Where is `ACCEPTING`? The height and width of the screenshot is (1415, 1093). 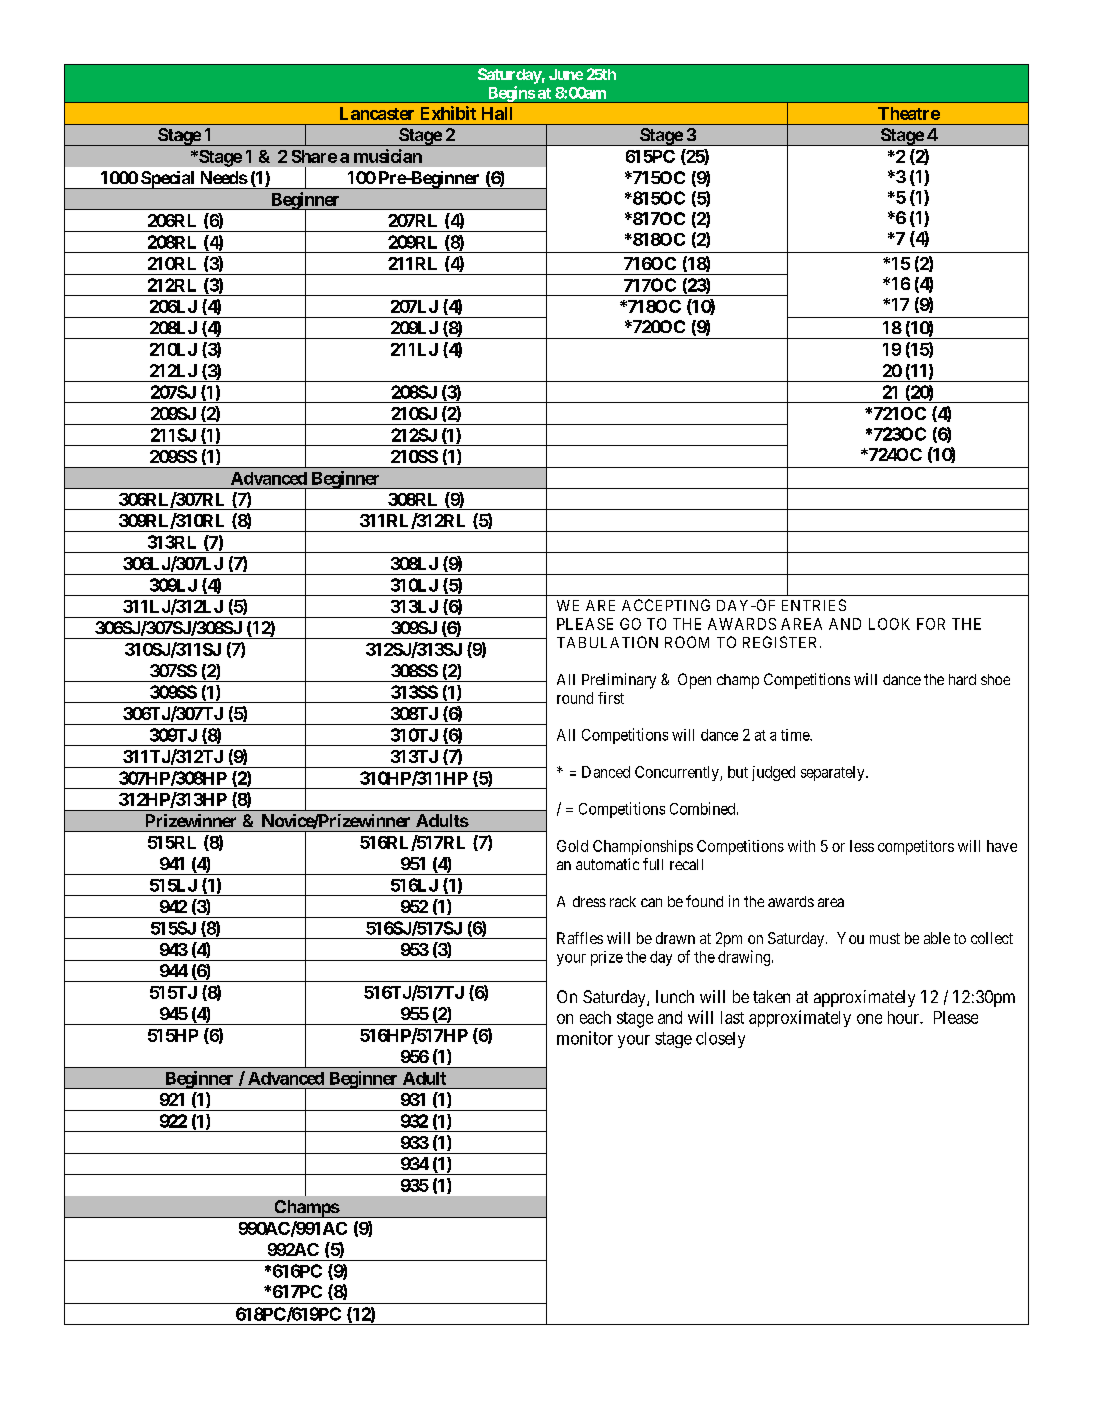 ACCEPTING is located at coordinates (666, 605).
